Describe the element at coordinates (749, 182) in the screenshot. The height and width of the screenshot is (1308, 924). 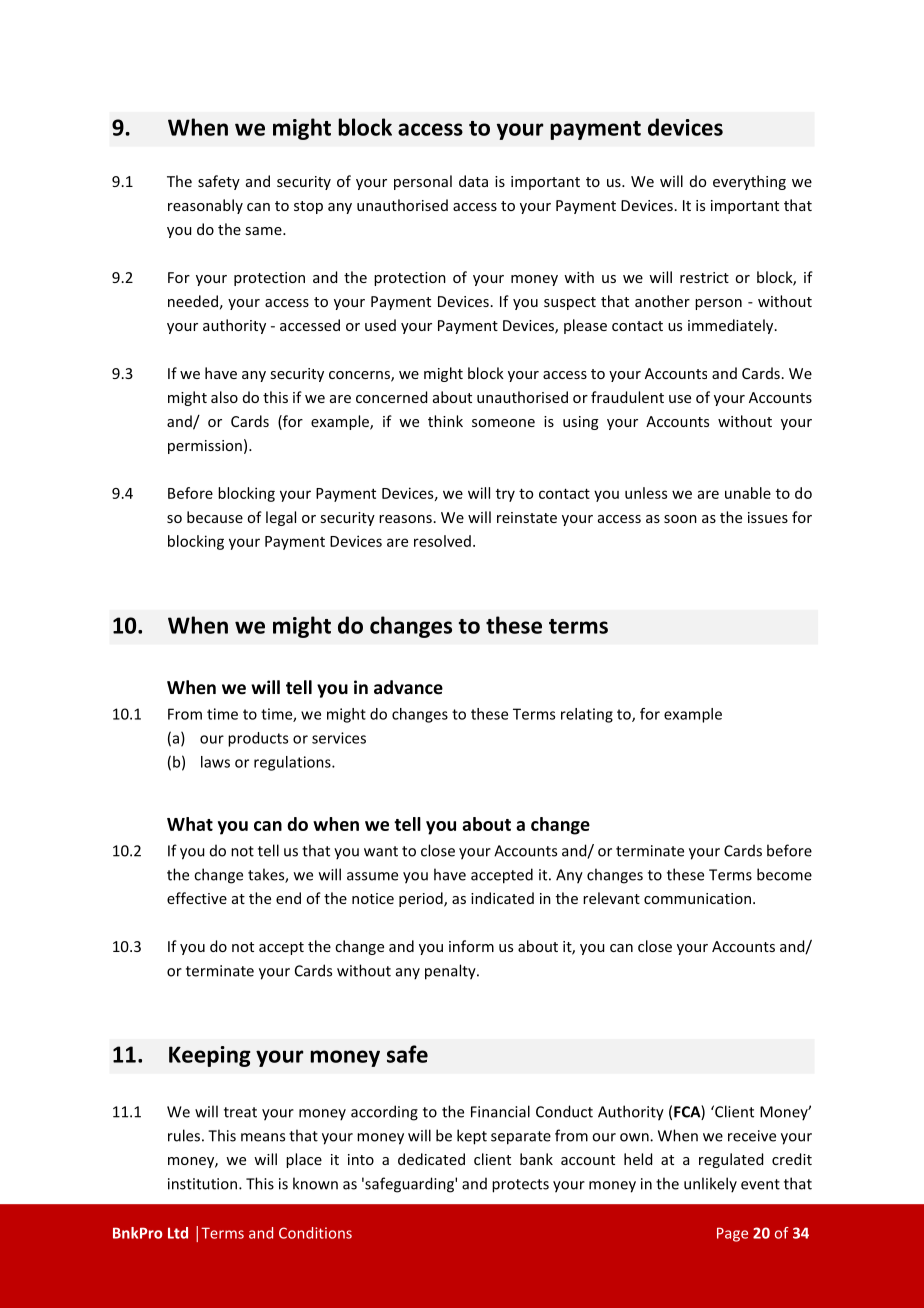
I see `everything` at that location.
